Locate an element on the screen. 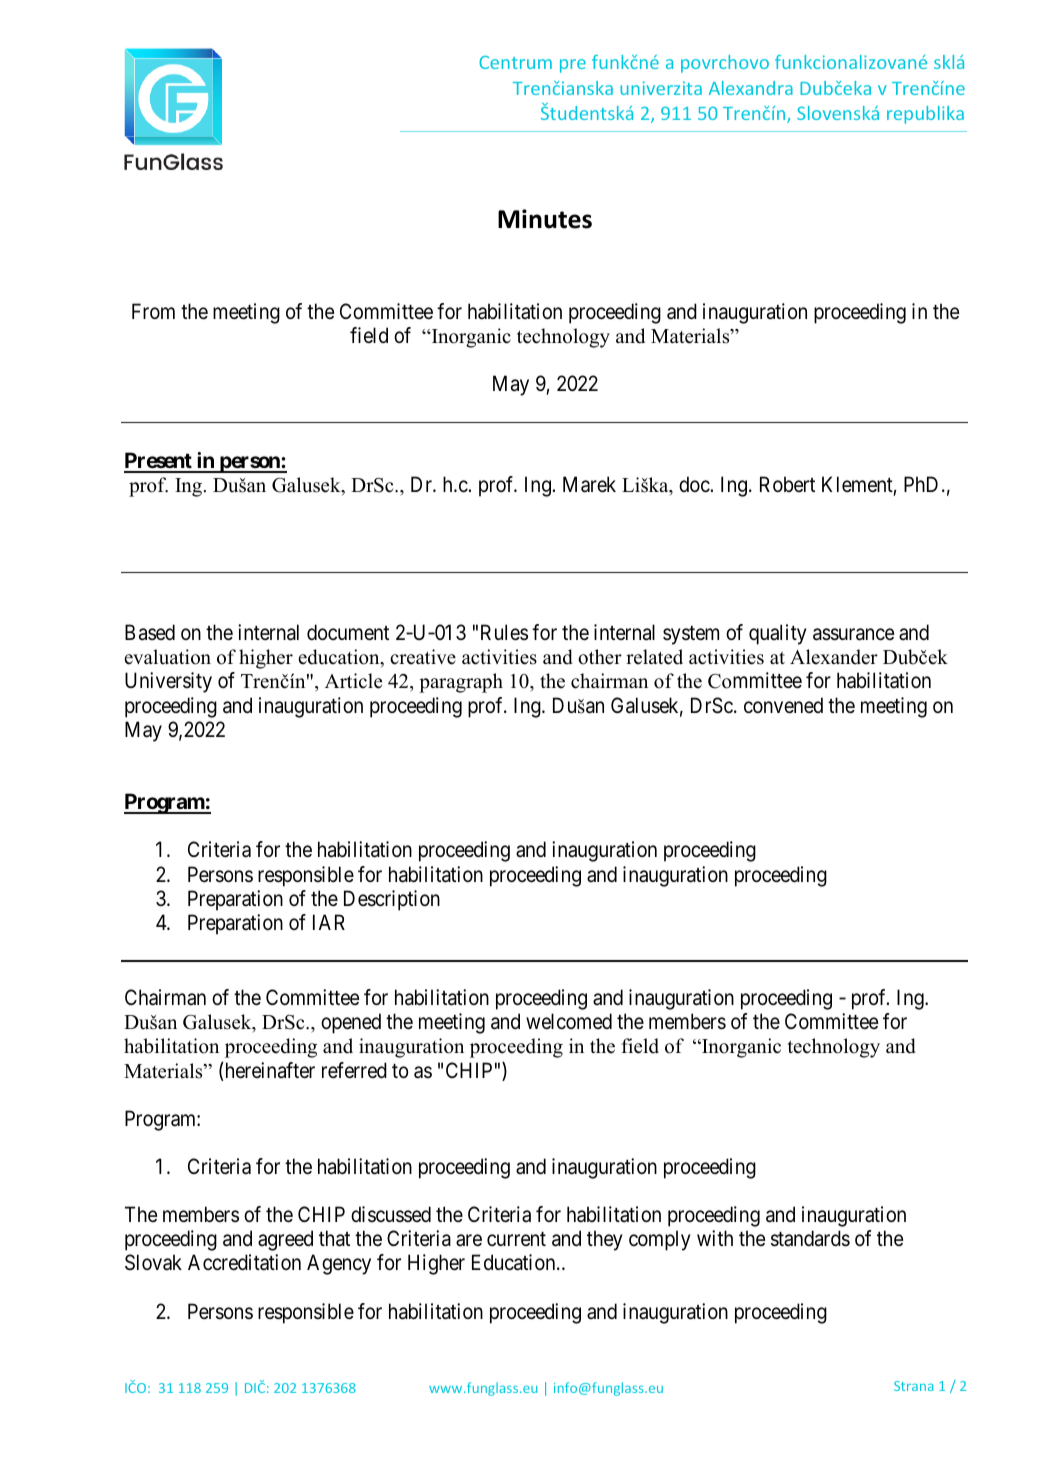 This screenshot has height=1472, width=1040. Accreditation is located at coordinates (244, 1262).
